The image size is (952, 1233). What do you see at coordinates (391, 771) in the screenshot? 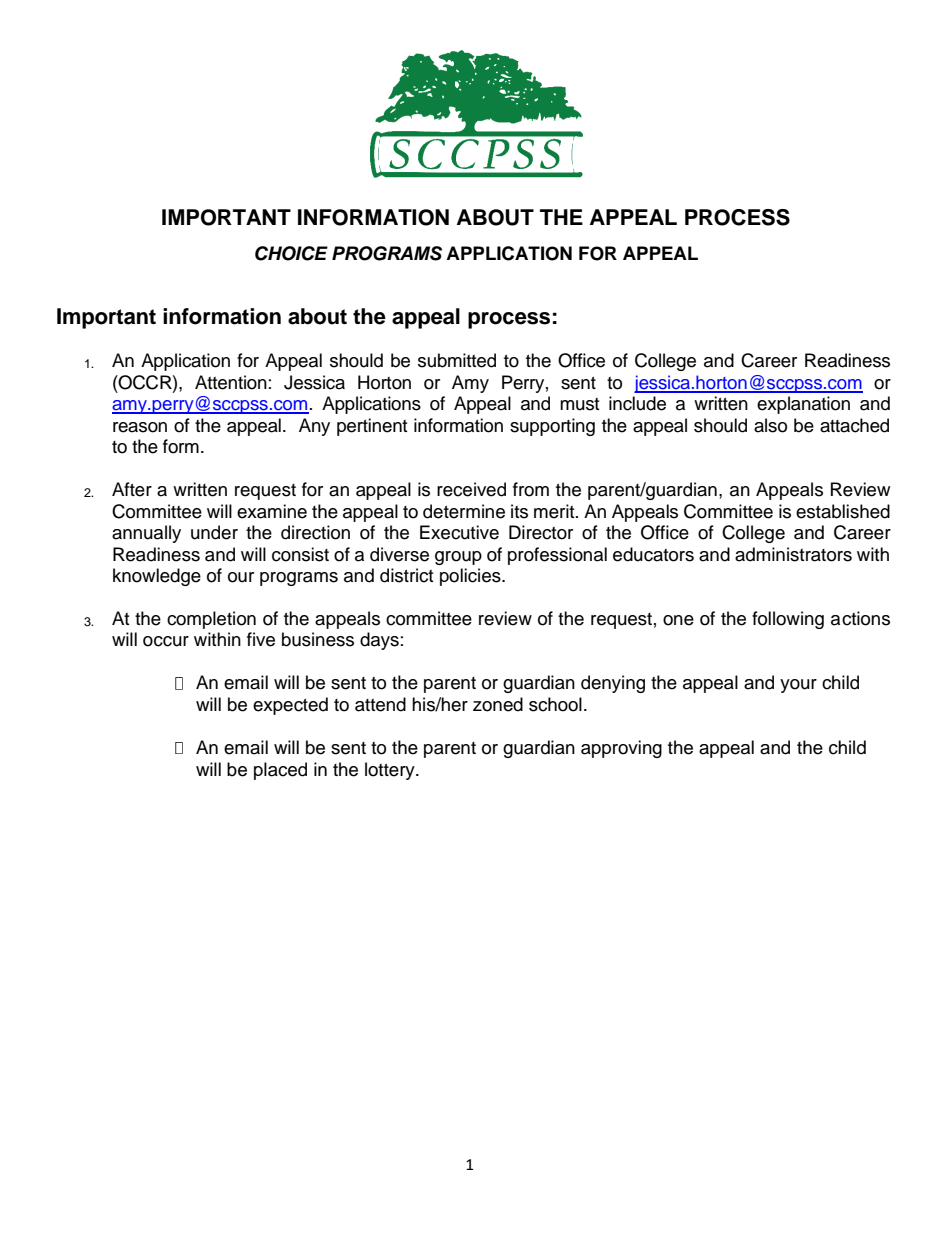
I see `lottery` at bounding box center [391, 771].
